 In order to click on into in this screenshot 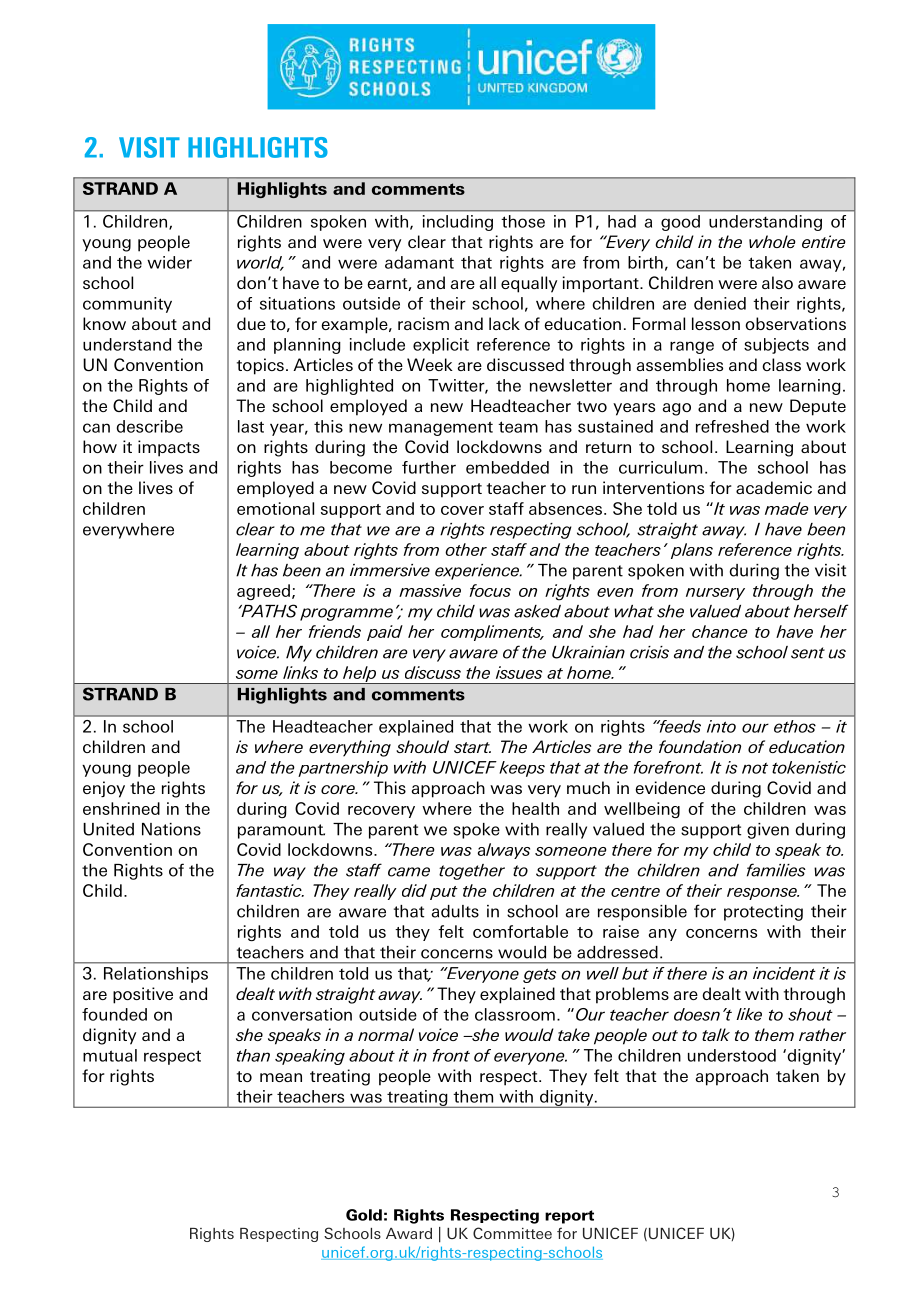, I will do `click(721, 726)`.
